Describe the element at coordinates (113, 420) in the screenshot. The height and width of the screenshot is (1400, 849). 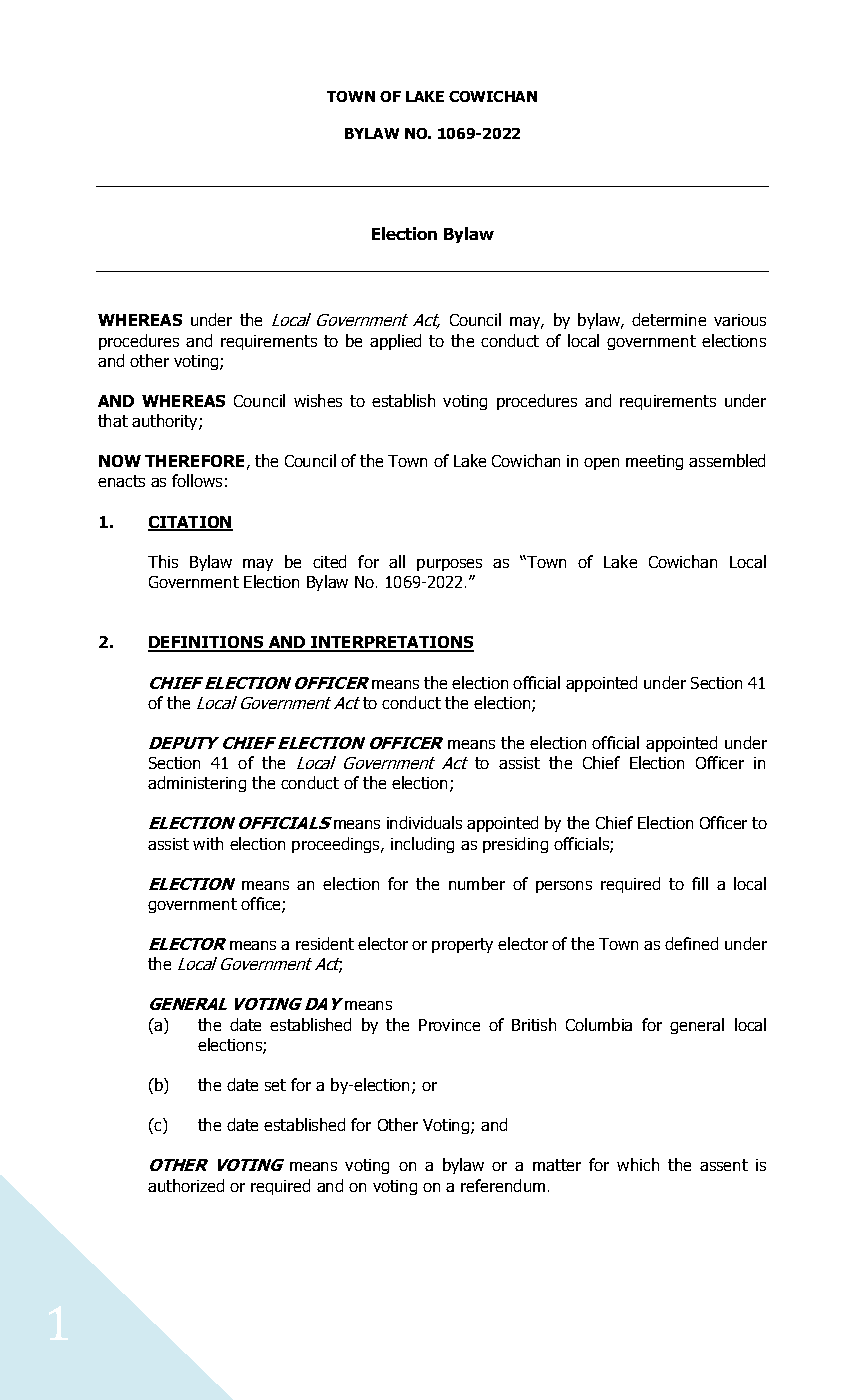
I see `that` at that location.
